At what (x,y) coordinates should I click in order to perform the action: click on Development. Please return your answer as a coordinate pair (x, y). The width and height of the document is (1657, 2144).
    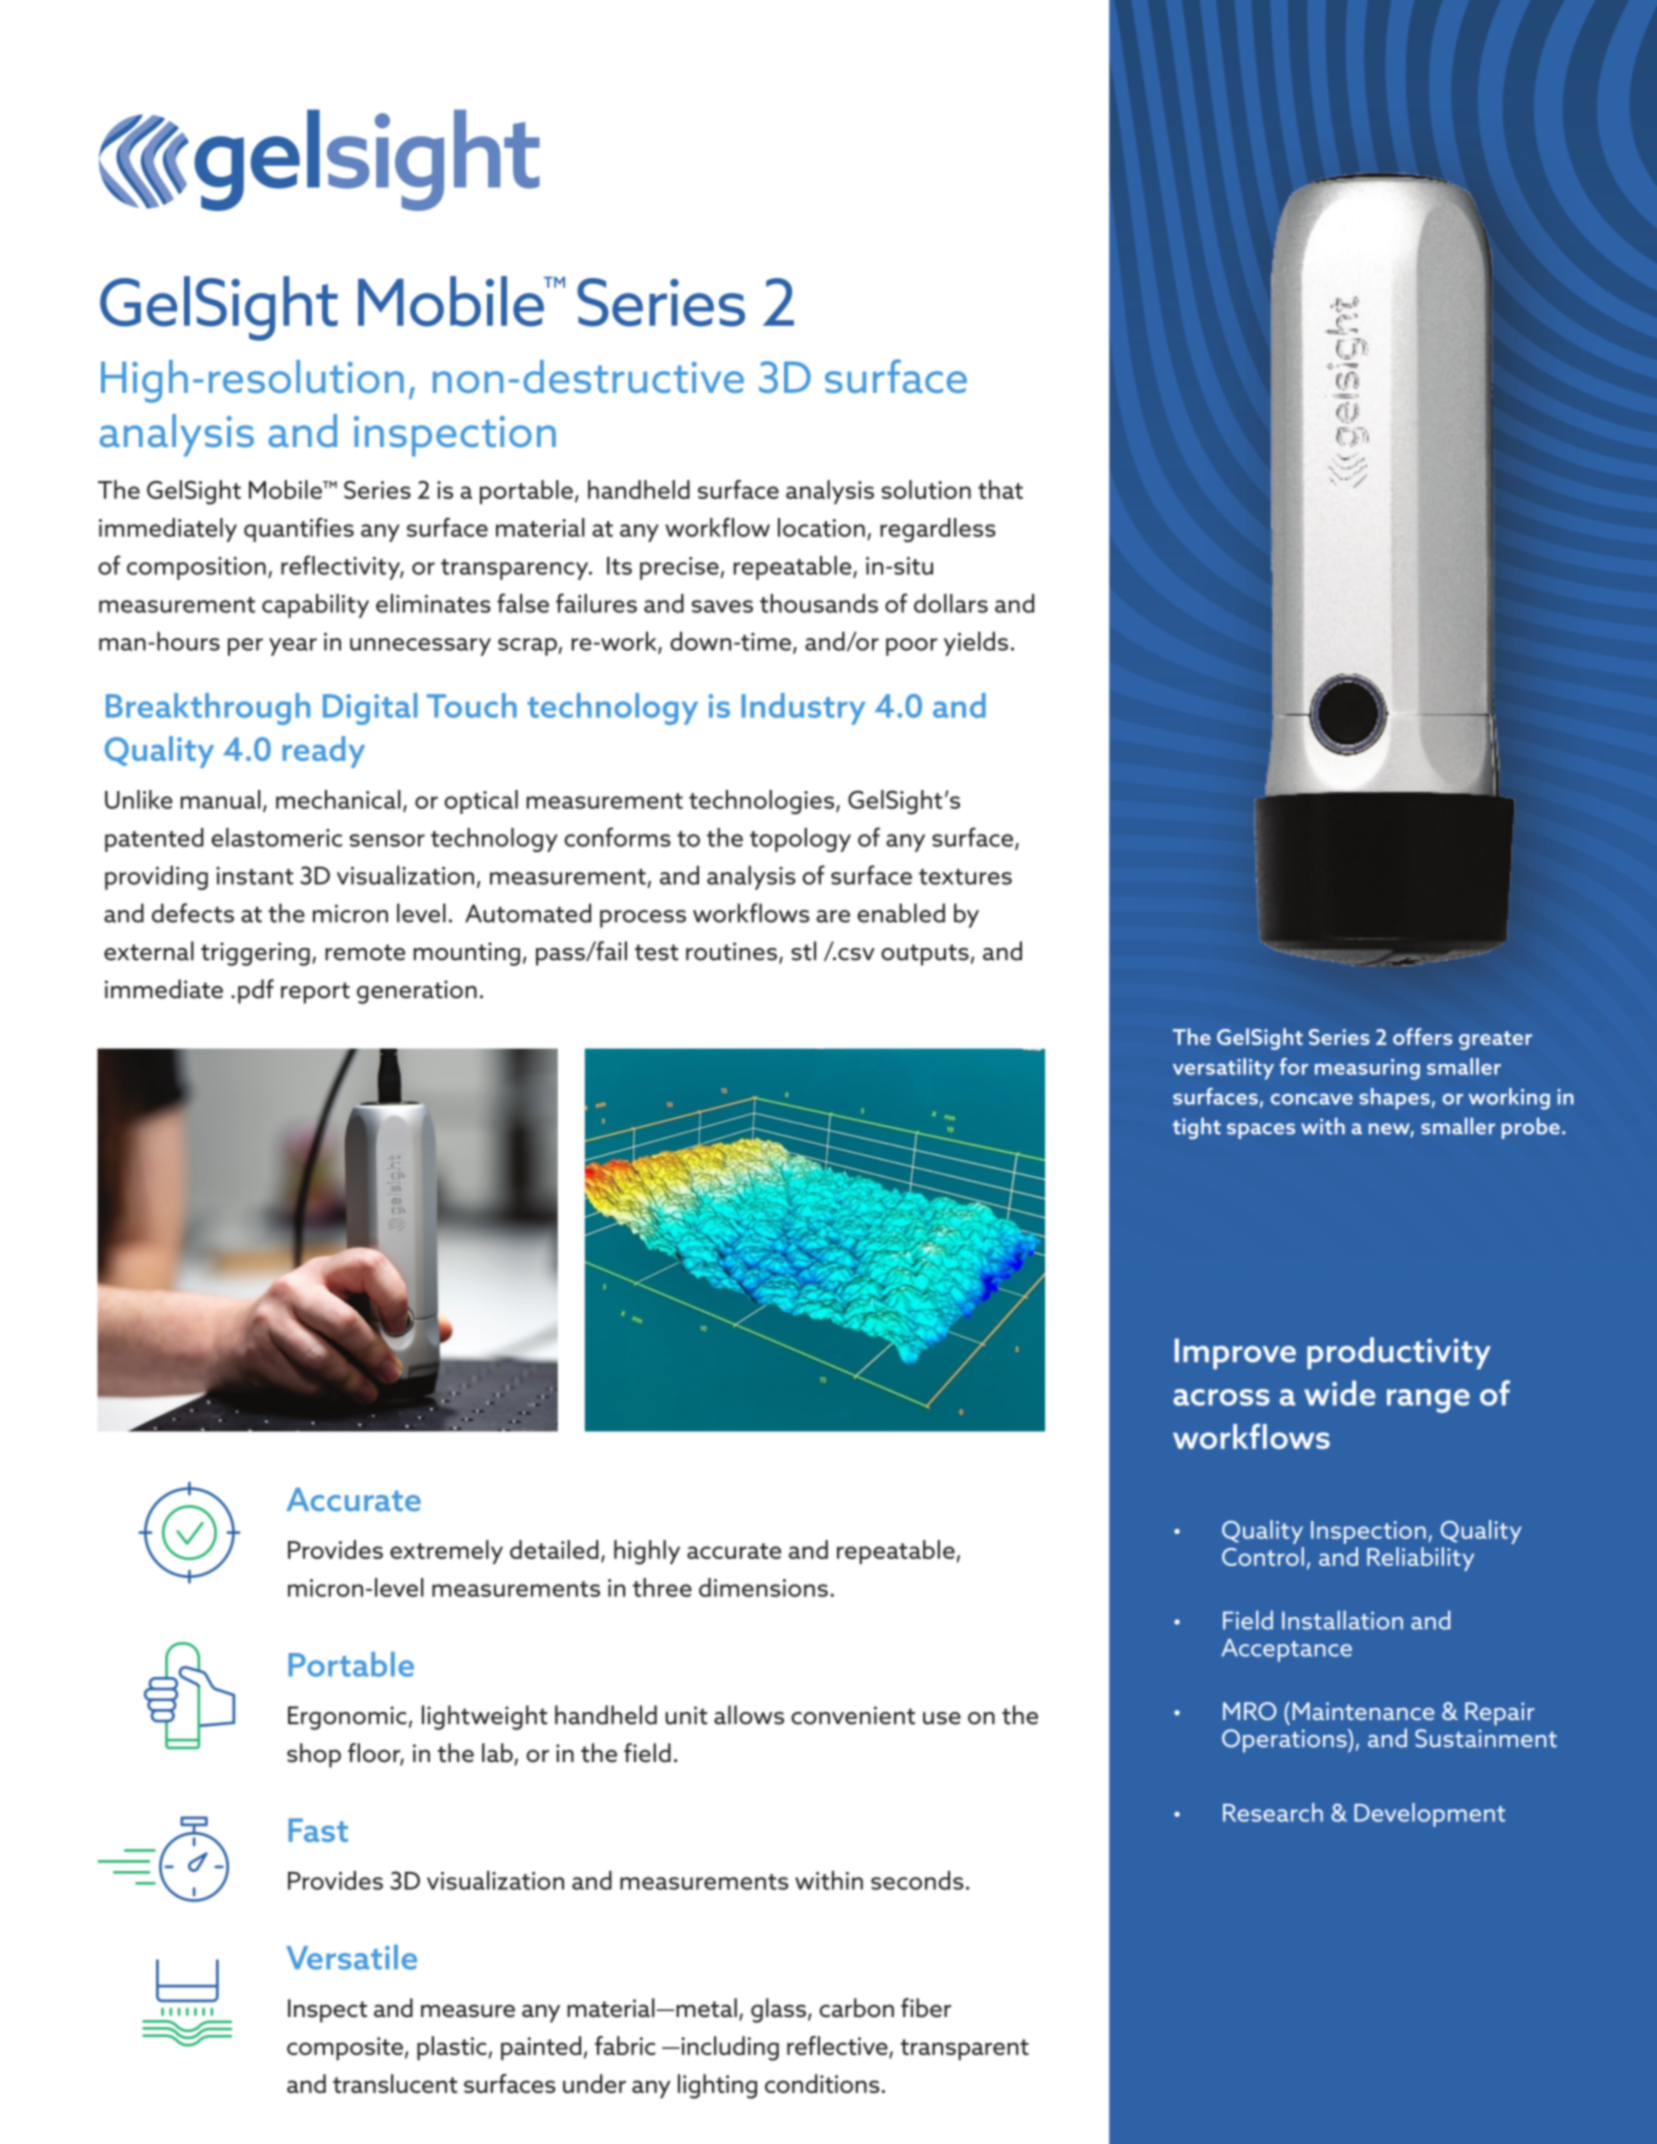
    Looking at the image, I should click on (1429, 1815).
